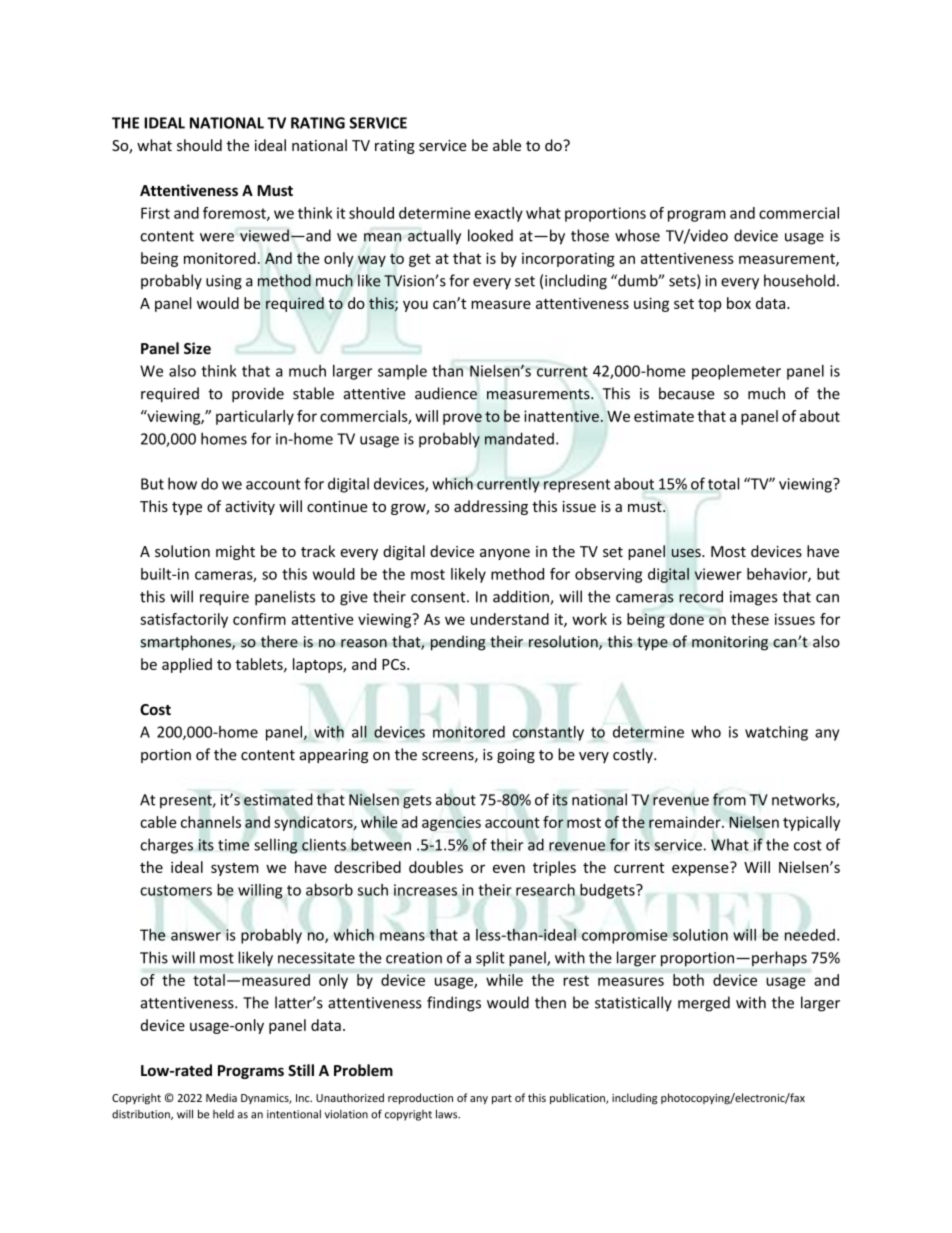  I want to click on Media, so click(221, 1097).
